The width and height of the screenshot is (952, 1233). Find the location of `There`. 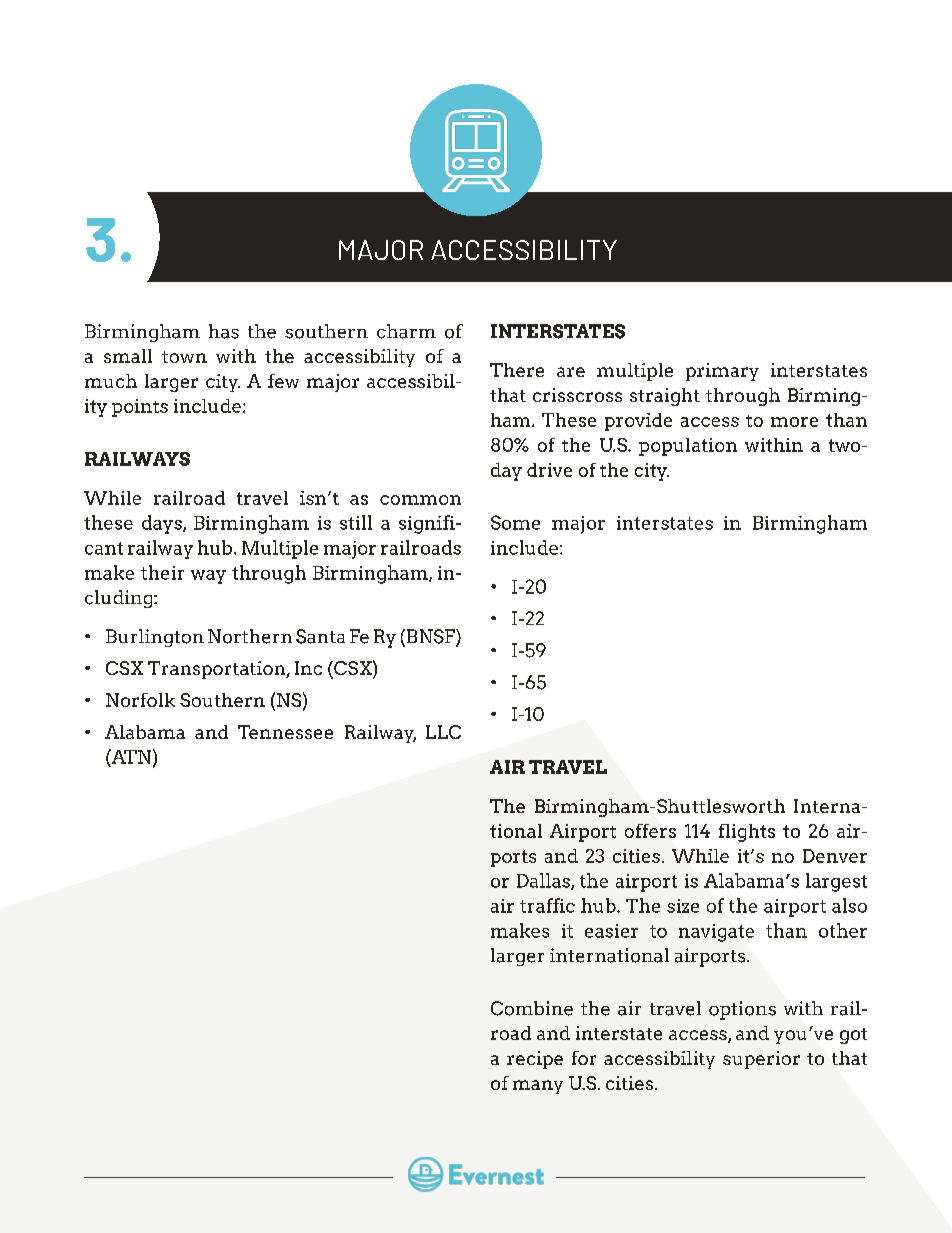

There is located at coordinates (517, 370).
